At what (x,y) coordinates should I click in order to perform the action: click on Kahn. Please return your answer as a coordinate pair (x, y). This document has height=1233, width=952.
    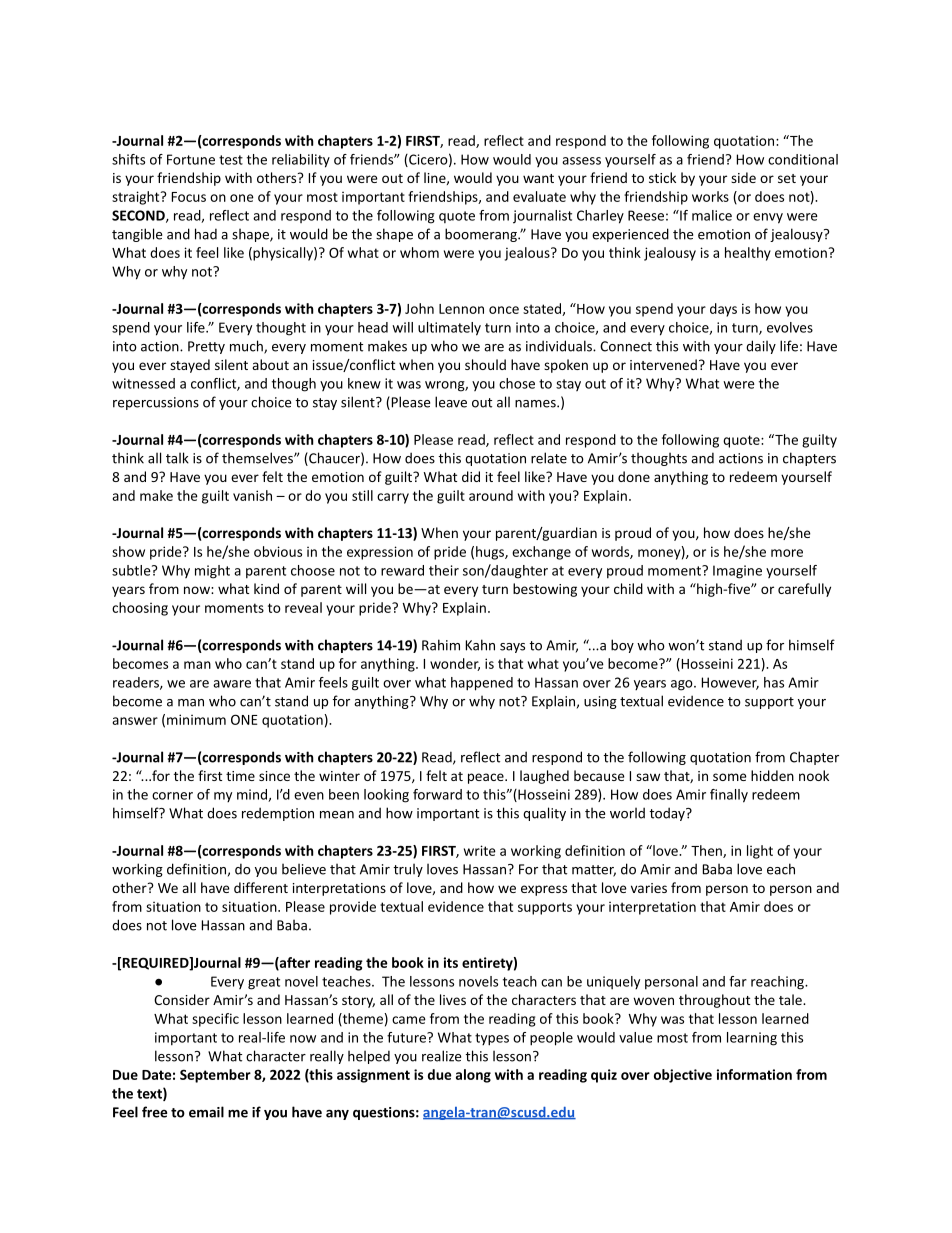
    Looking at the image, I should click on (480, 645).
